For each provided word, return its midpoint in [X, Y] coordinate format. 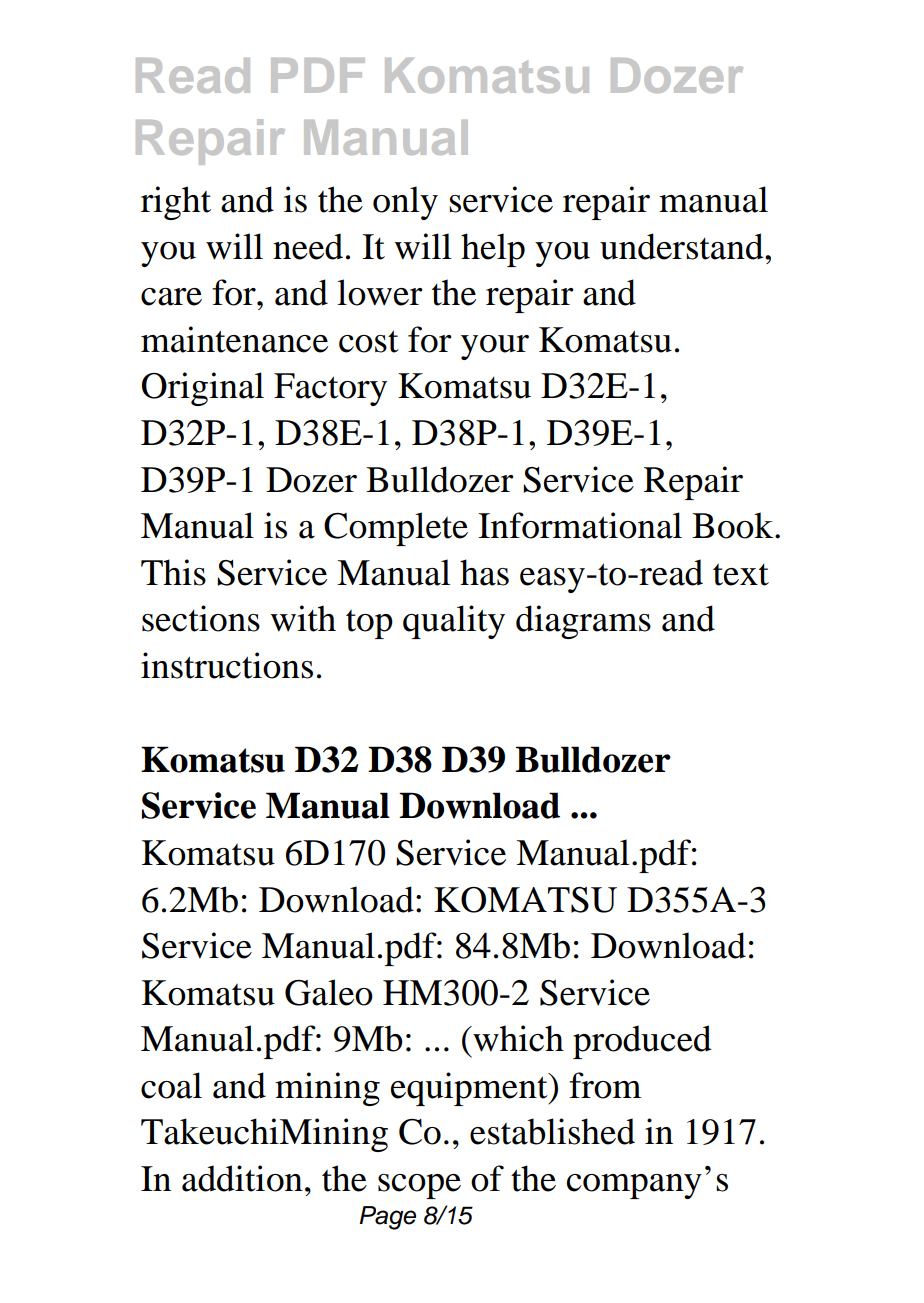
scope [419, 1186]
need [308, 246]
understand [683, 246]
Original [203, 389]
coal [171, 1085]
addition [242, 1178]
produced [642, 1042]
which [517, 1038]
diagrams [583, 622]
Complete [396, 529]
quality [454, 622]
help [493, 250]
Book [734, 525]
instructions [227, 665]
